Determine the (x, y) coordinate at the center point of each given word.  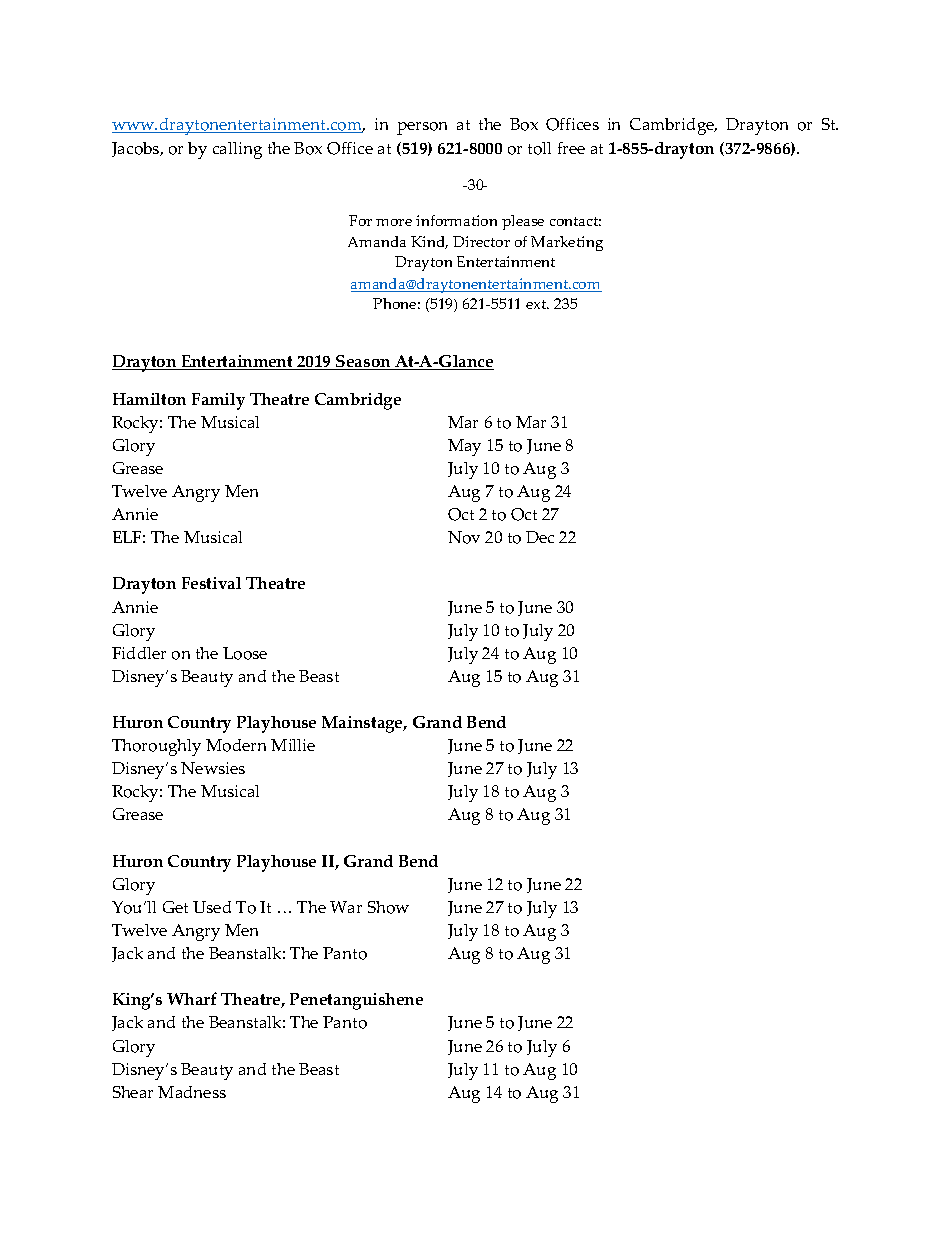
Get (175, 907)
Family (218, 401)
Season (363, 362)
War (346, 907)
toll (539, 148)
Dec (540, 537)
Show (388, 907)
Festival (211, 583)
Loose (245, 653)
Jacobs (137, 149)
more (394, 222)
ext (537, 304)
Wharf (192, 998)
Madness (192, 1092)
